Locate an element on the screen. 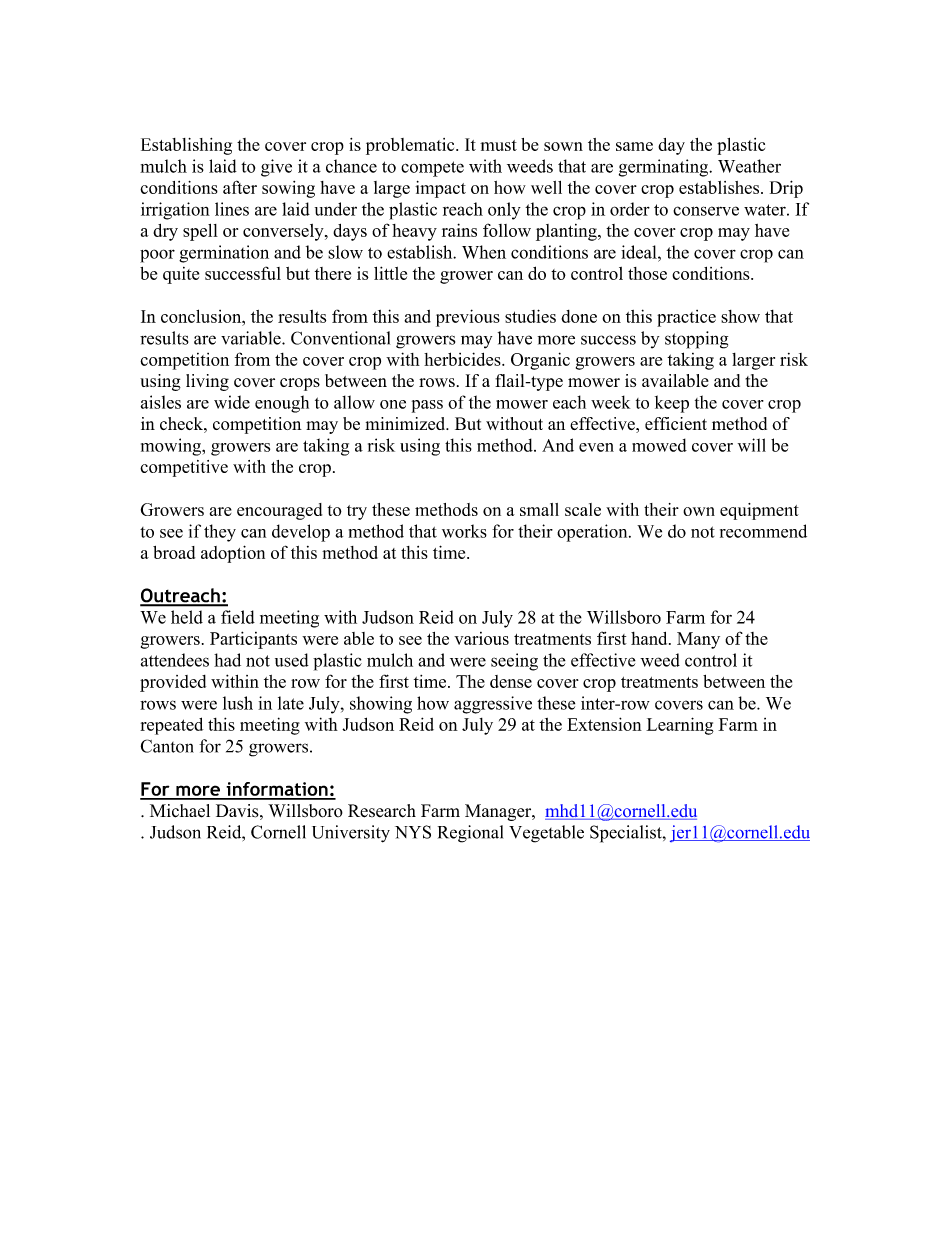 The image size is (952, 1233). herbicides is located at coordinates (463, 359).
